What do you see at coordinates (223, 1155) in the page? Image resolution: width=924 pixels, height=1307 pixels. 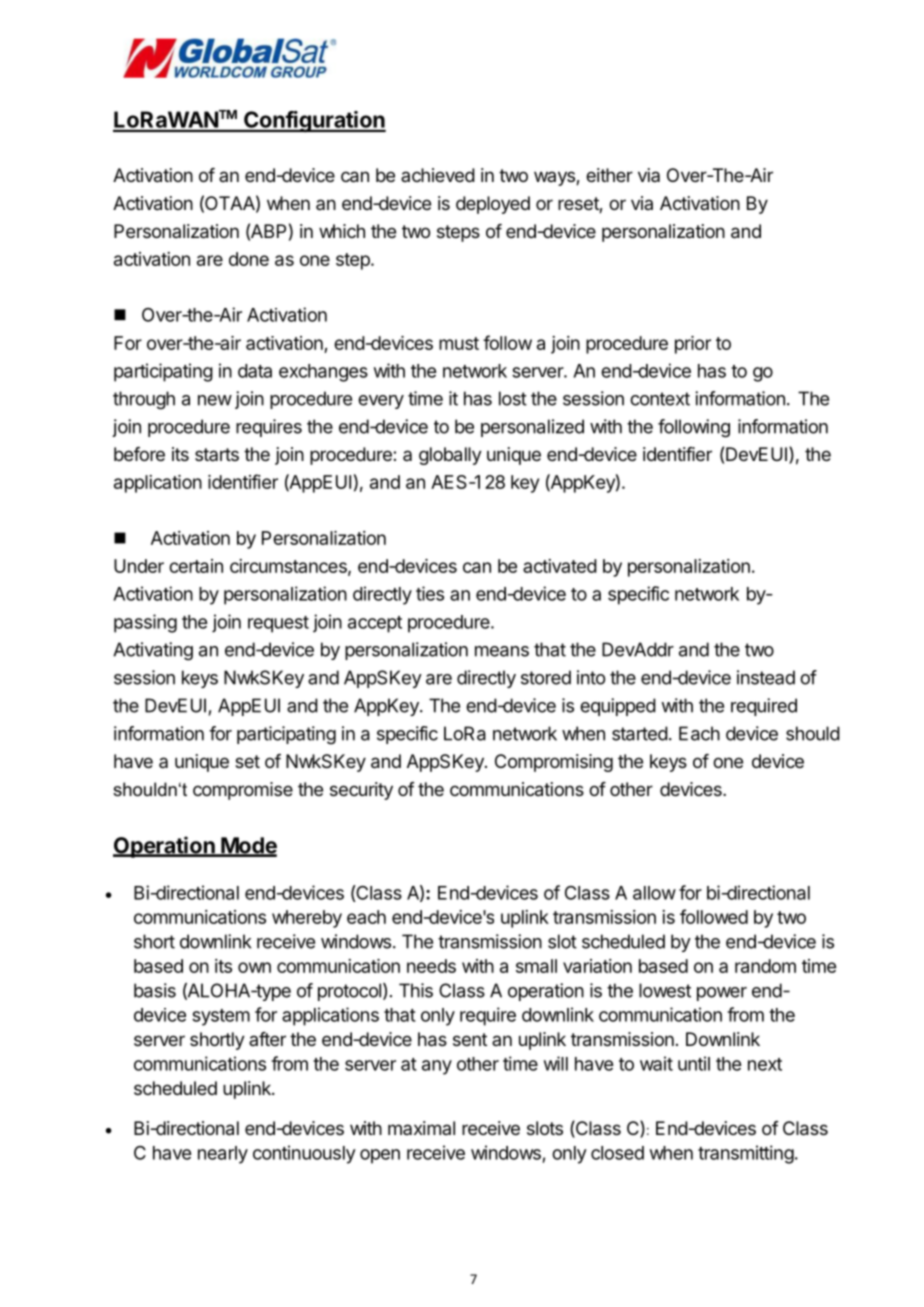 I see `nearly` at bounding box center [223, 1155].
